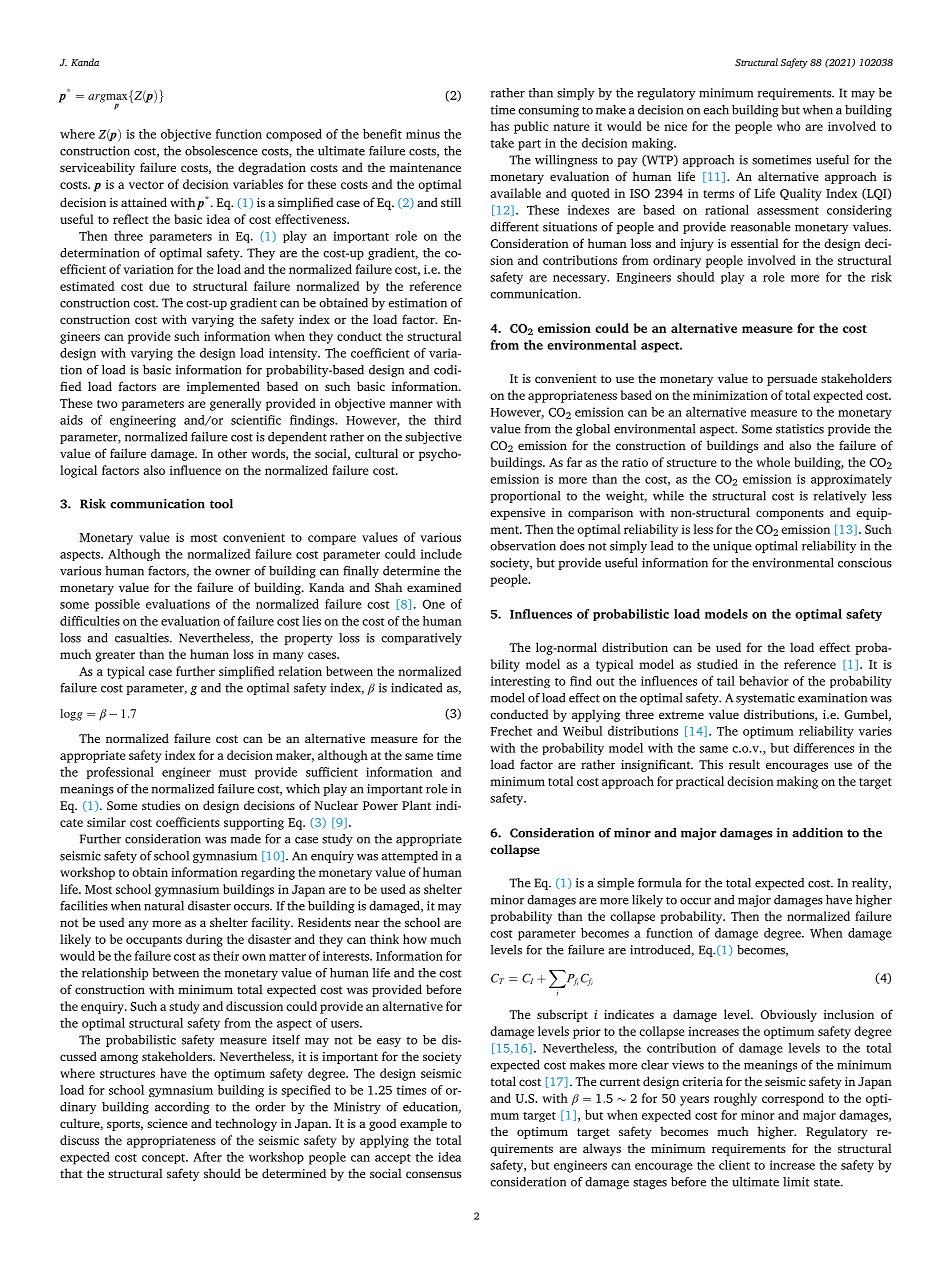 The width and height of the screenshot is (952, 1270). Describe the element at coordinates (409, 857) in the screenshot. I see `attempted` at that location.
